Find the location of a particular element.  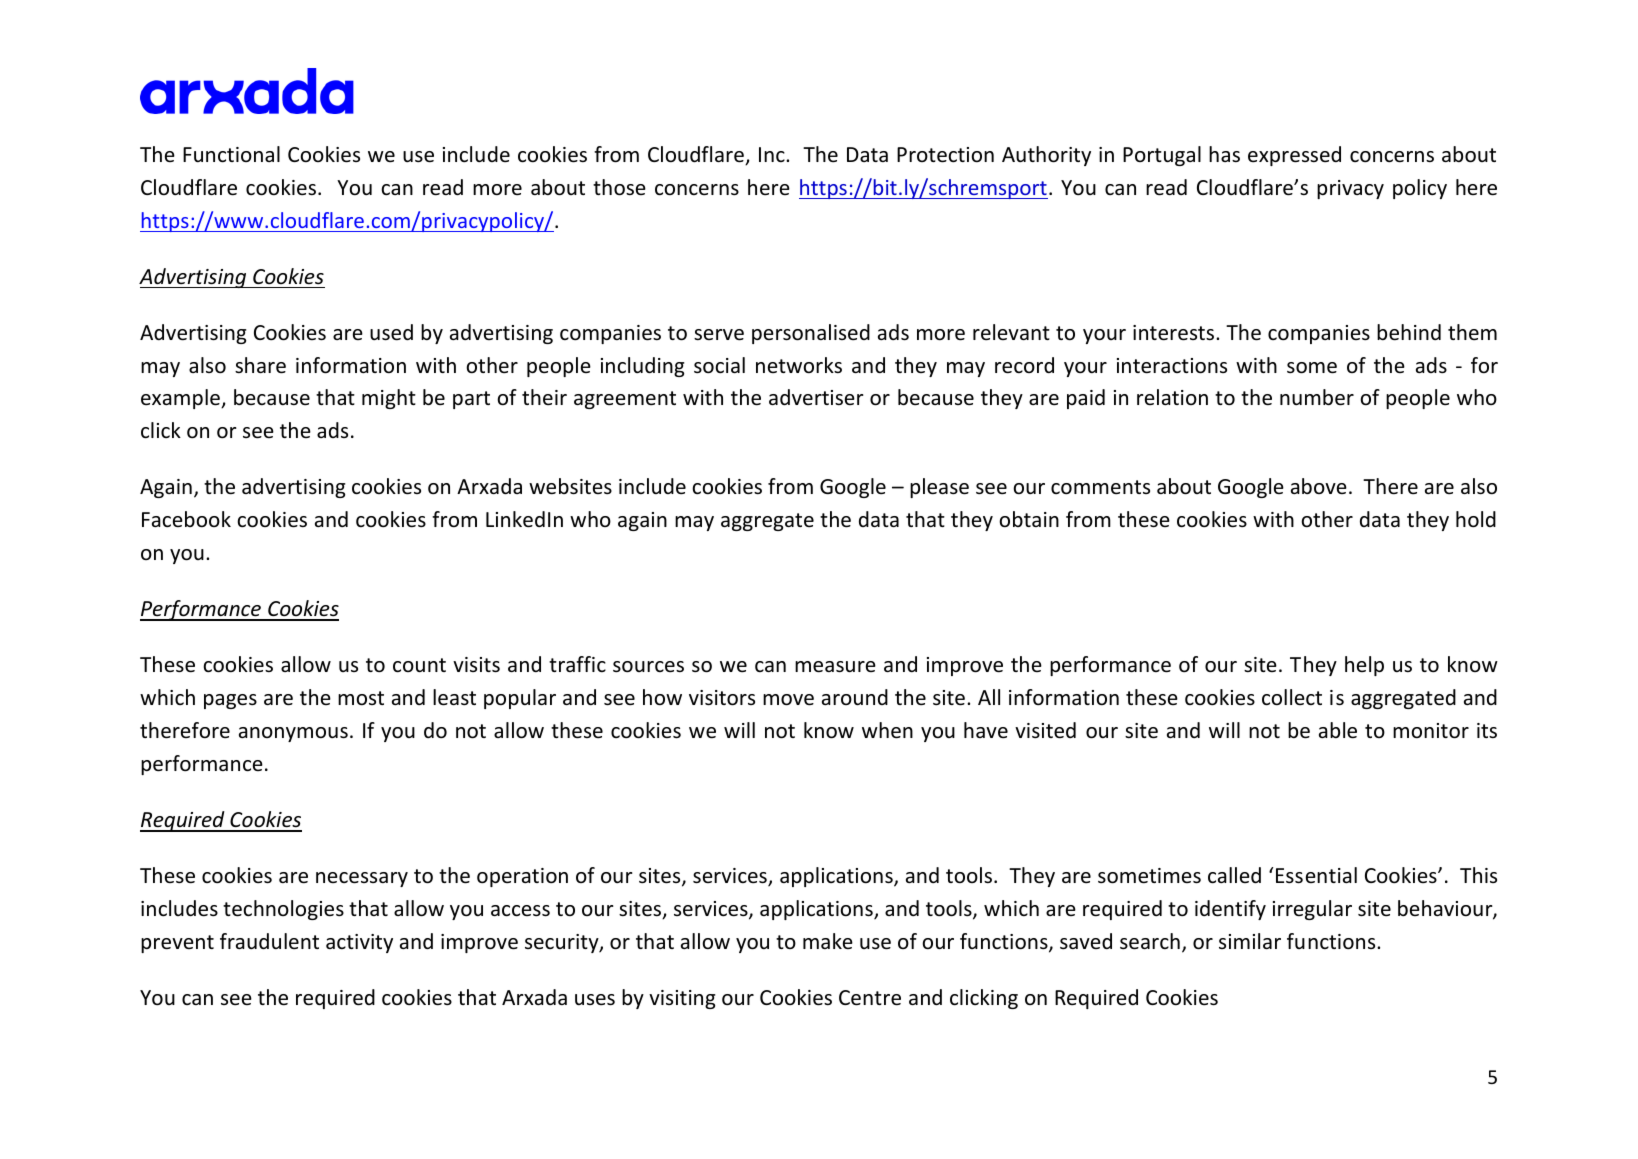

expressed is located at coordinates (1294, 156).
